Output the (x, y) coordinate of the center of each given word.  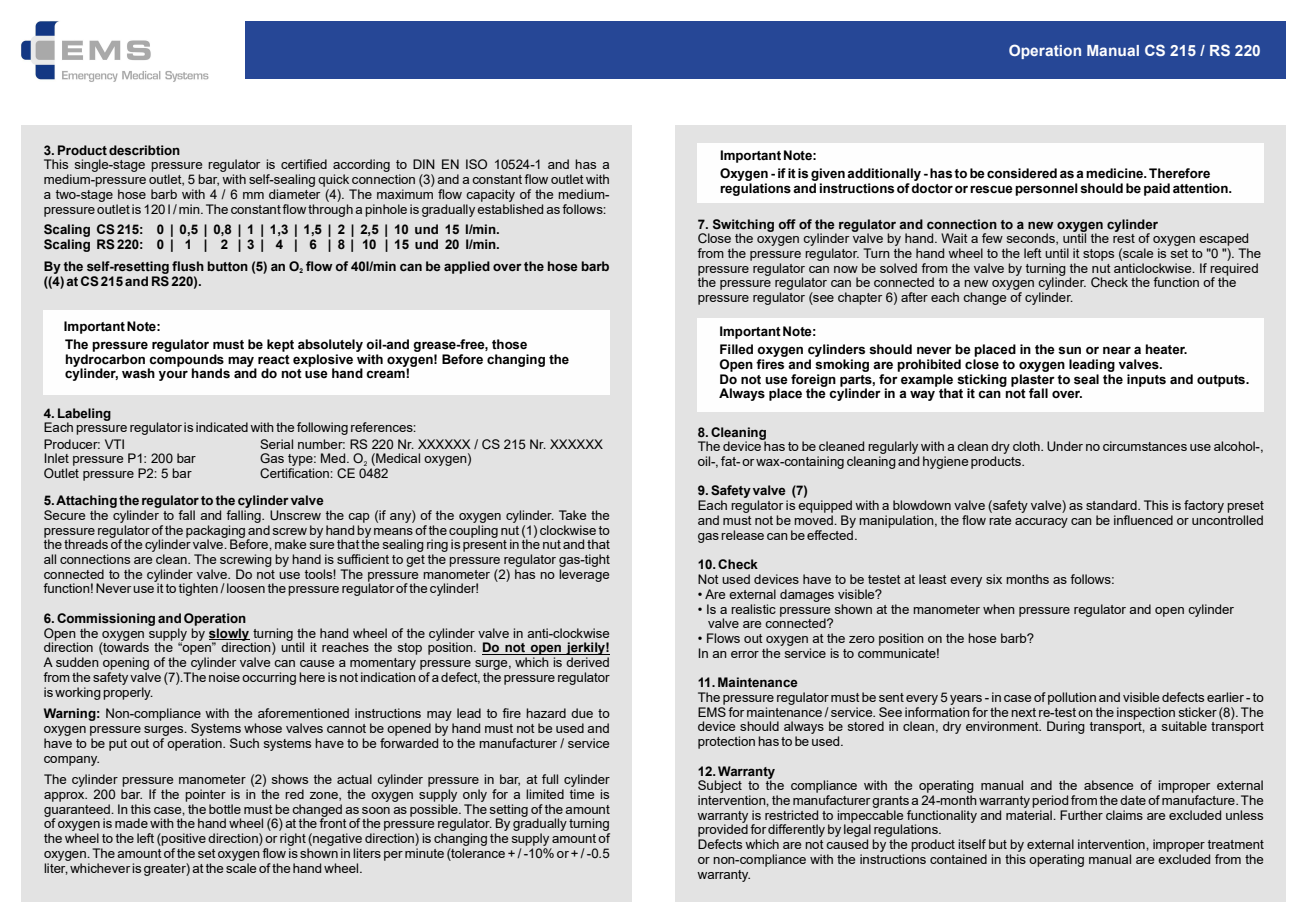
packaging (217, 532)
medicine (1115, 173)
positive (183, 839)
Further (1081, 815)
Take (572, 515)
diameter (294, 194)
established (510, 209)
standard (1112, 505)
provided (723, 831)
